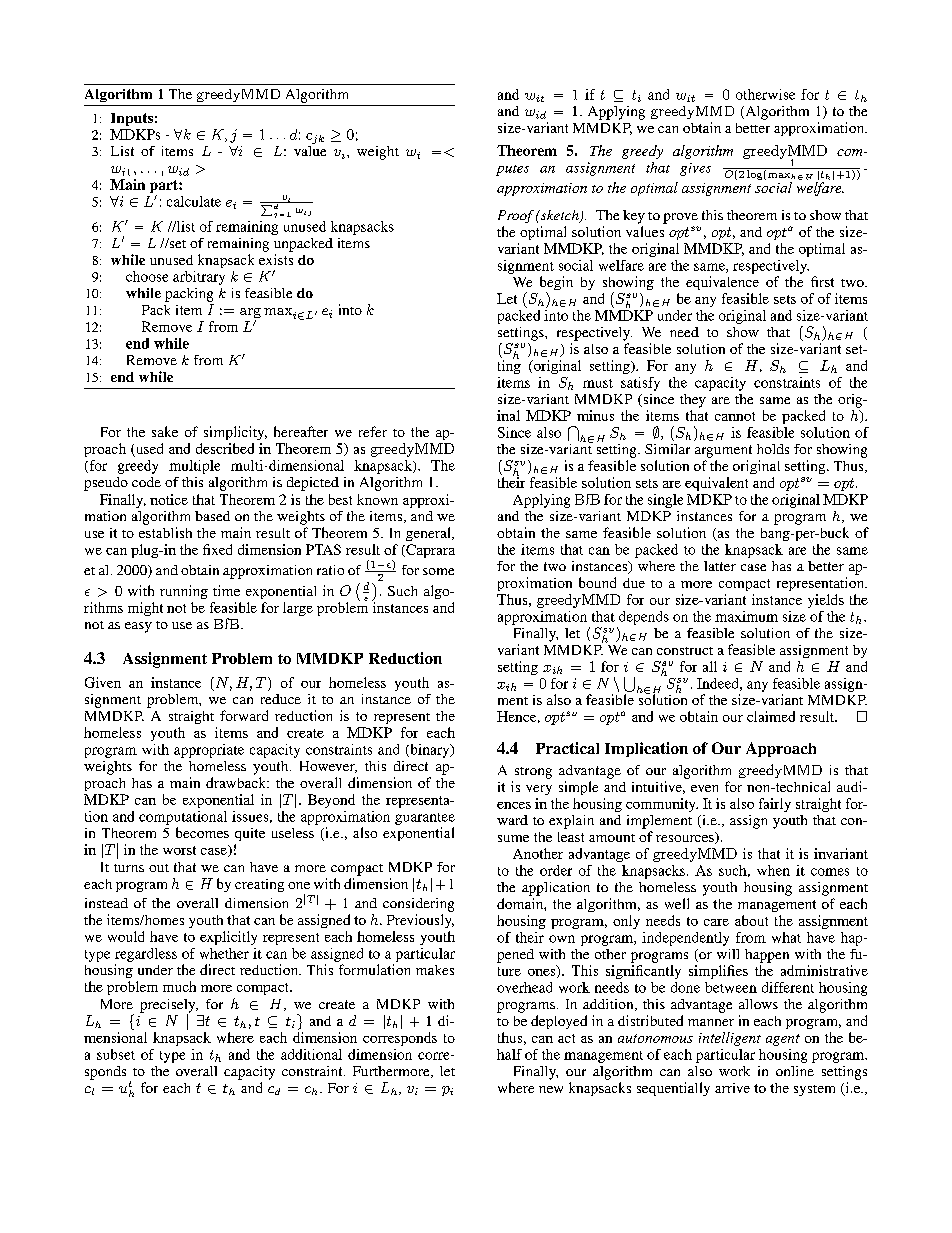 Image resolution: width=952 pixels, height=1233 pixels. Describe the element at coordinates (209, 751) in the screenshot. I see `appropriate` at that location.
